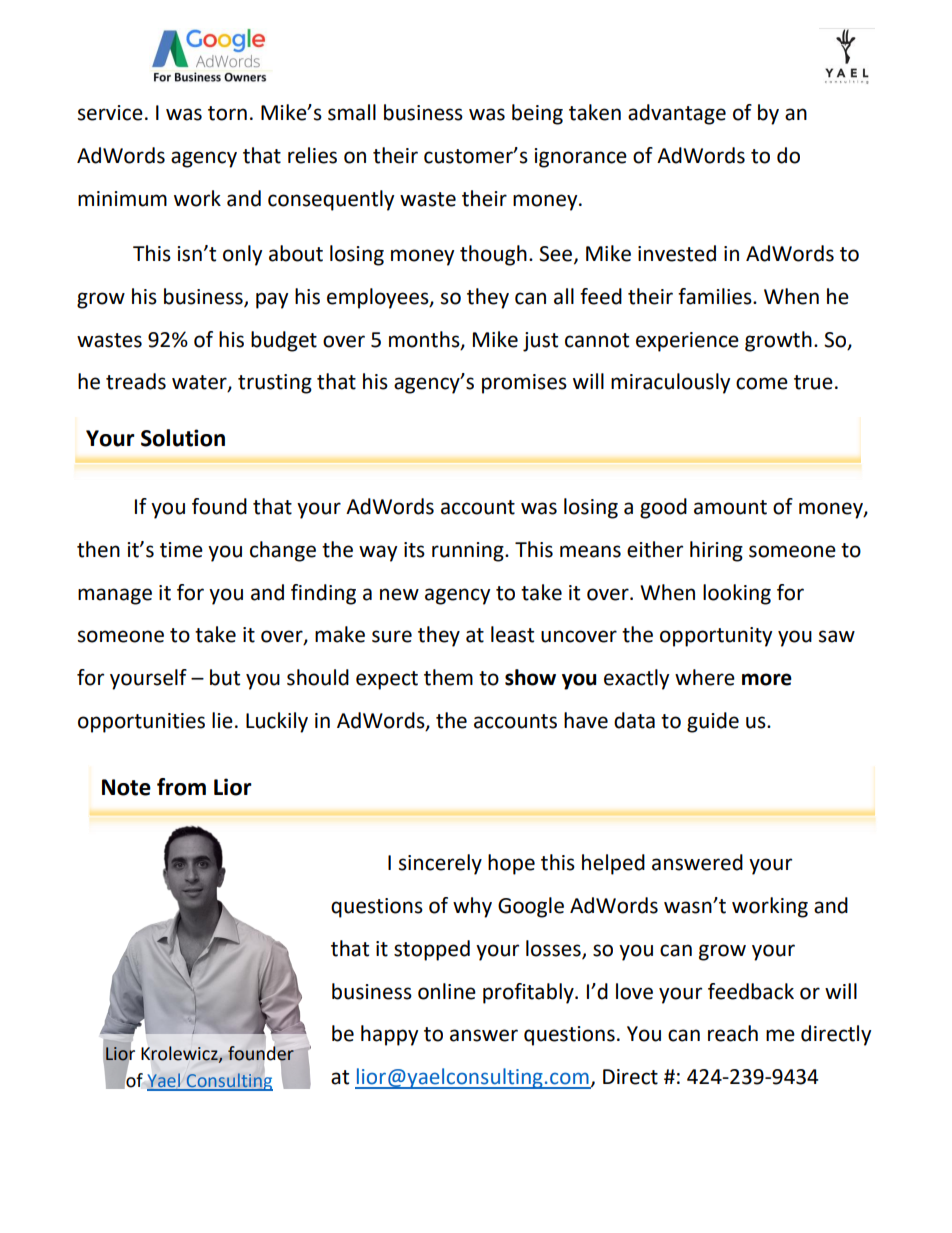 The height and width of the screenshot is (1233, 952). Describe the element at coordinates (767, 679) in the screenshot. I see `more` at that location.
